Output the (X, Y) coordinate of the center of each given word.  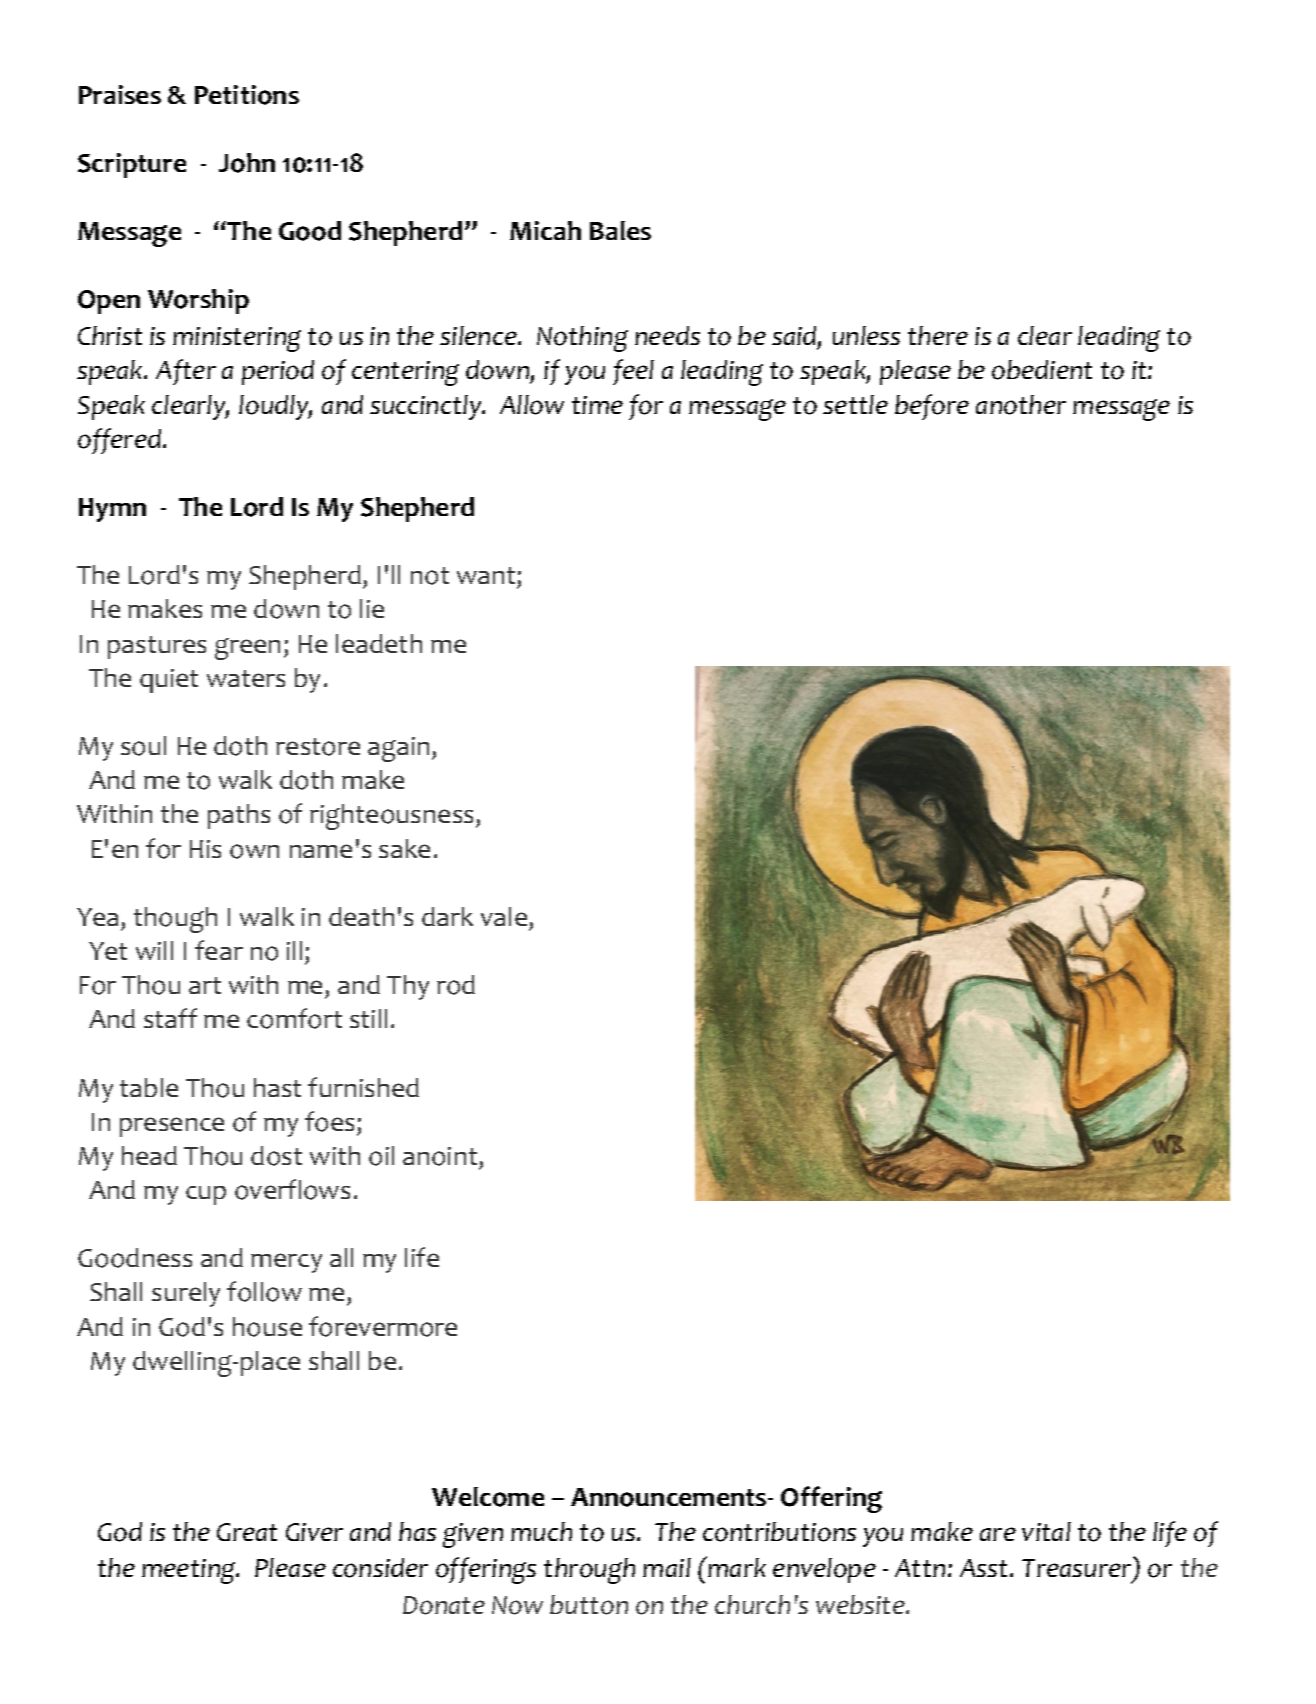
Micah (545, 230)
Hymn (112, 510)
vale (504, 916)
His (205, 849)
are (998, 1534)
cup (206, 1195)
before (932, 407)
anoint (440, 1156)
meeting (190, 1571)
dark (447, 916)
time (597, 405)
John (247, 163)
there (938, 335)
